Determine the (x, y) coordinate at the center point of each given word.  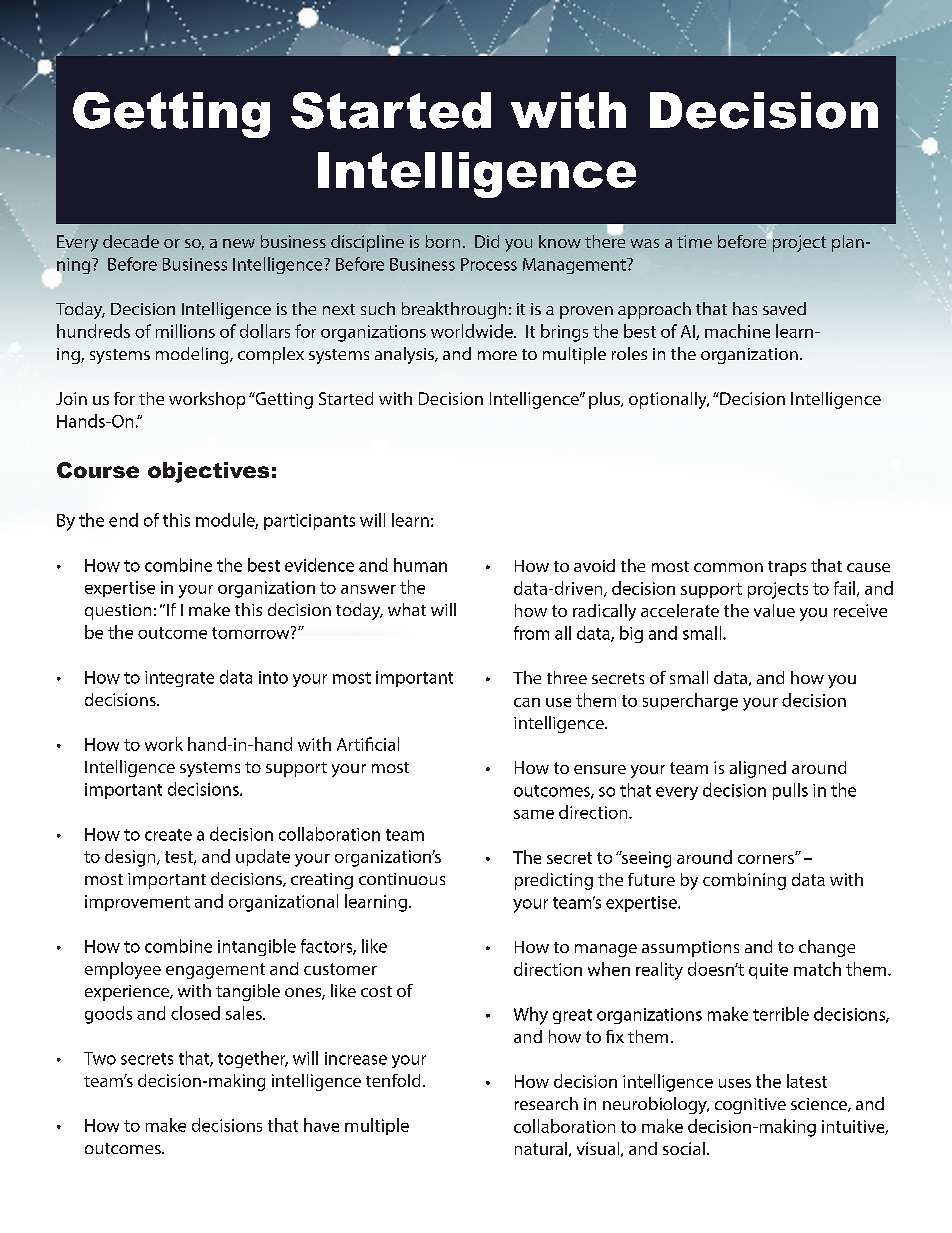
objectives (208, 472)
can (527, 702)
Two (100, 1058)
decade (131, 241)
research (546, 1103)
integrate (179, 679)
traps (787, 568)
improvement (137, 903)
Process (489, 264)
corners (767, 859)
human (420, 565)
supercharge (690, 702)
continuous (402, 879)
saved (784, 308)
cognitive (750, 1106)
